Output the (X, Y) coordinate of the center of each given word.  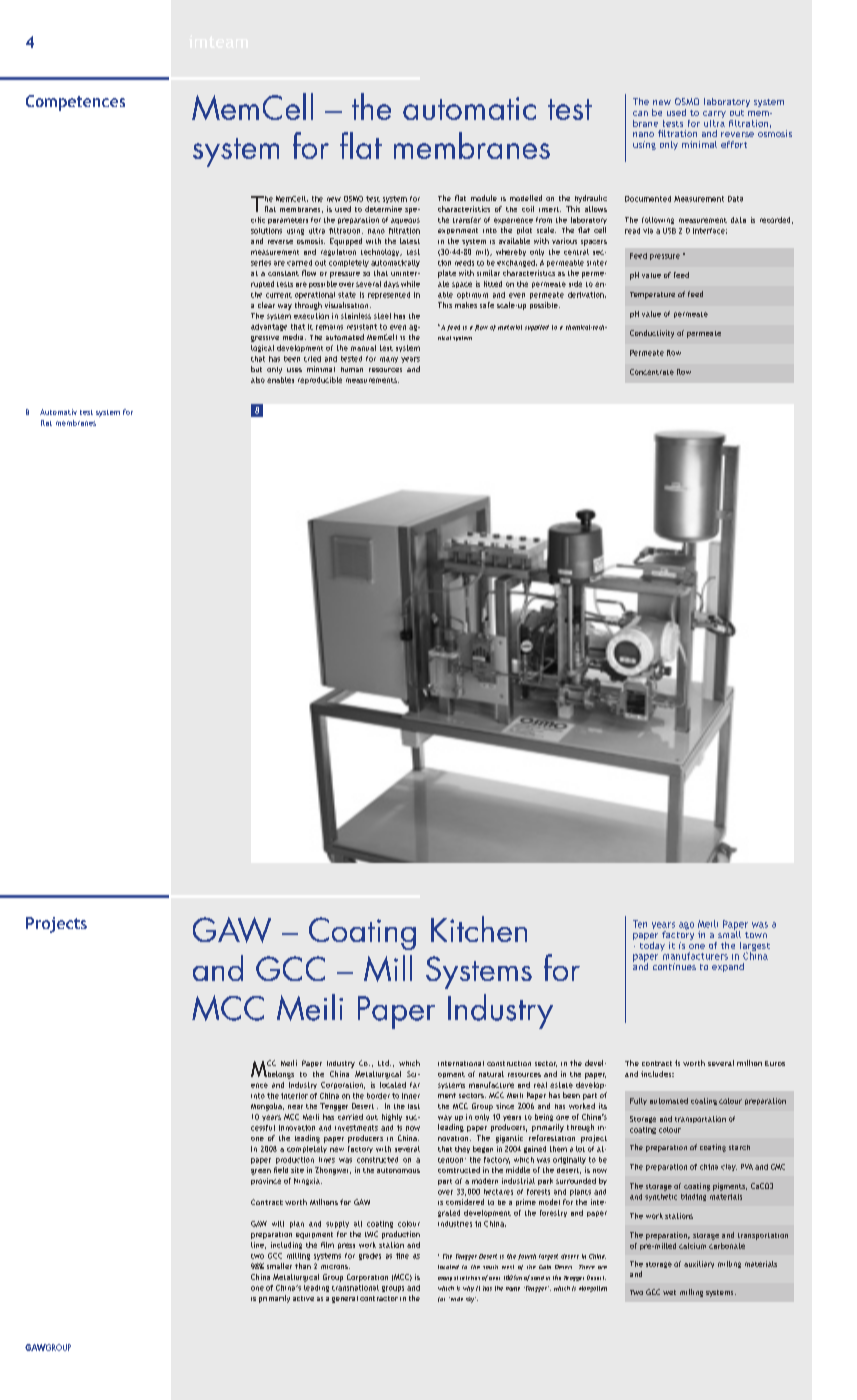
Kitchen (479, 929)
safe (487, 305)
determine (383, 209)
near (295, 1107)
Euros (775, 1063)
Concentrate (652, 372)
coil (528, 209)
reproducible (320, 380)
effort (734, 144)
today (652, 945)
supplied (537, 328)
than (303, 1266)
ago (686, 926)
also (258, 380)
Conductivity (652, 334)
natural (491, 1074)
